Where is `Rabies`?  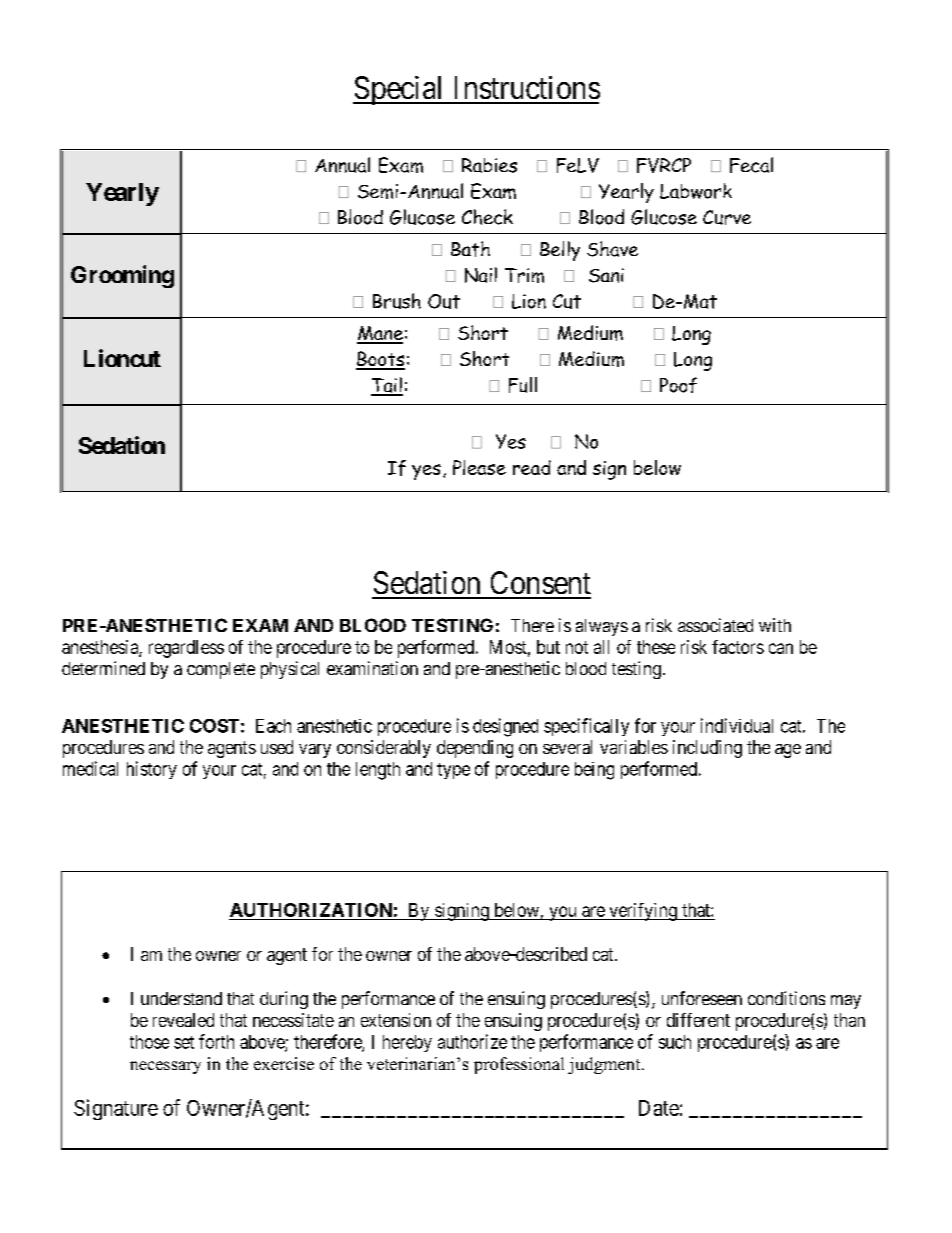 Rabies is located at coordinates (489, 165).
